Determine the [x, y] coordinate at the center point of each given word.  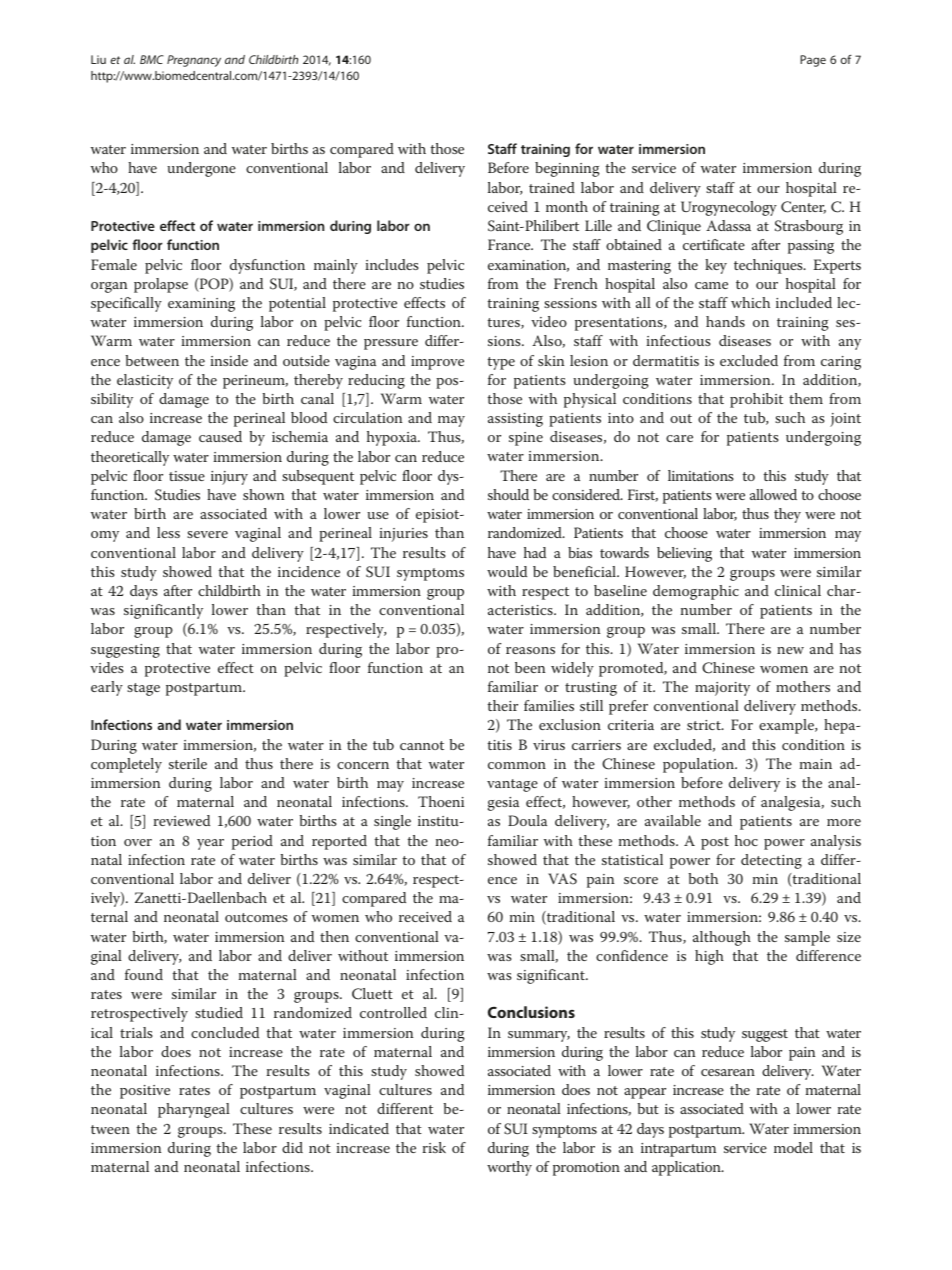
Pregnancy [194, 61]
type [501, 363]
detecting [771, 861]
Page [813, 61]
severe [207, 534]
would [507, 571]
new [790, 650]
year [210, 844]
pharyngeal [194, 1110]
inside [229, 360]
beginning [567, 169]
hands [725, 321]
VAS [562, 879]
